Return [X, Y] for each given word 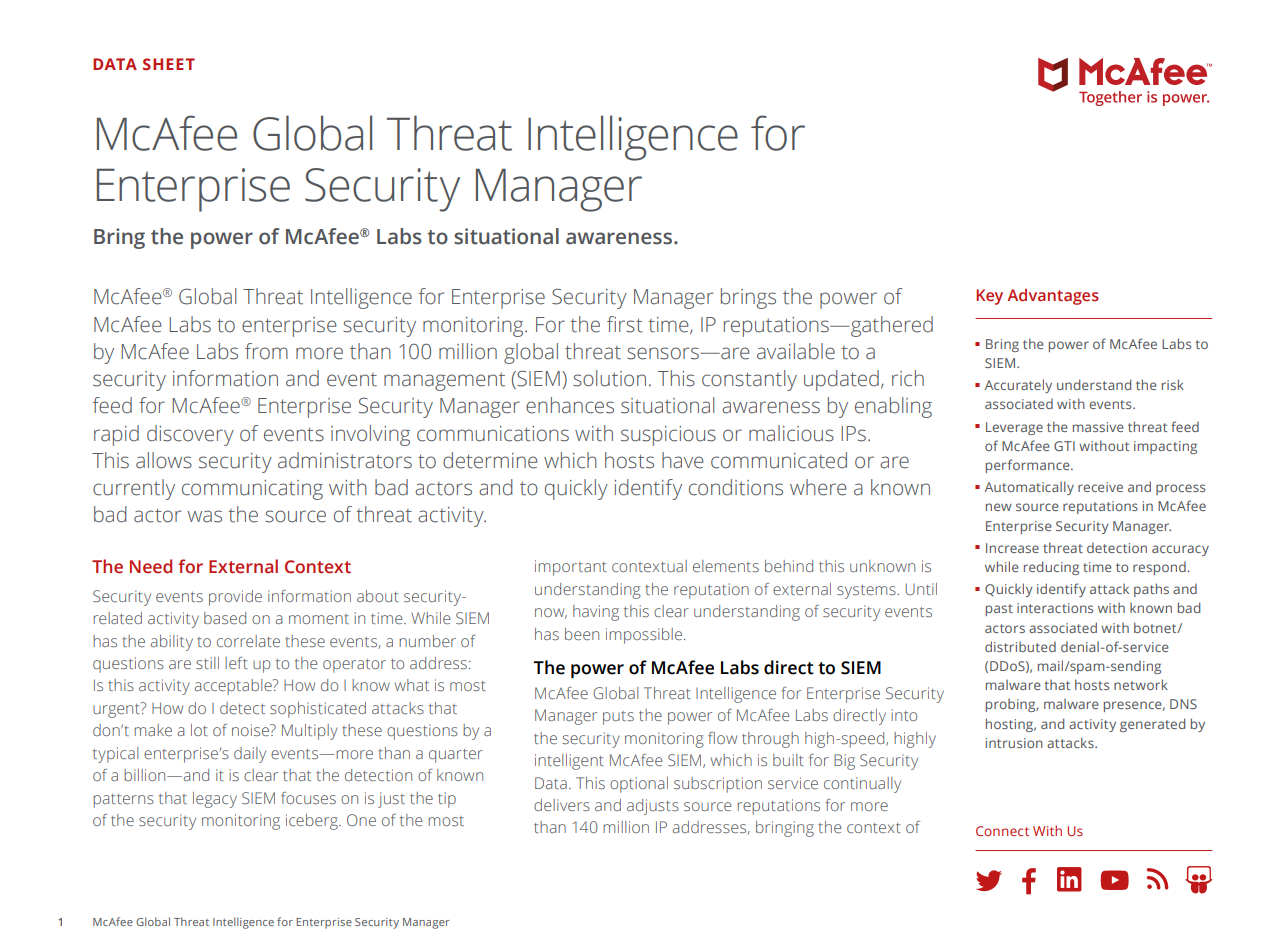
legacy [215, 800]
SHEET [169, 64]
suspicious [668, 436]
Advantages [1053, 297]
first [625, 324]
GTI [1064, 446]
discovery [190, 435]
